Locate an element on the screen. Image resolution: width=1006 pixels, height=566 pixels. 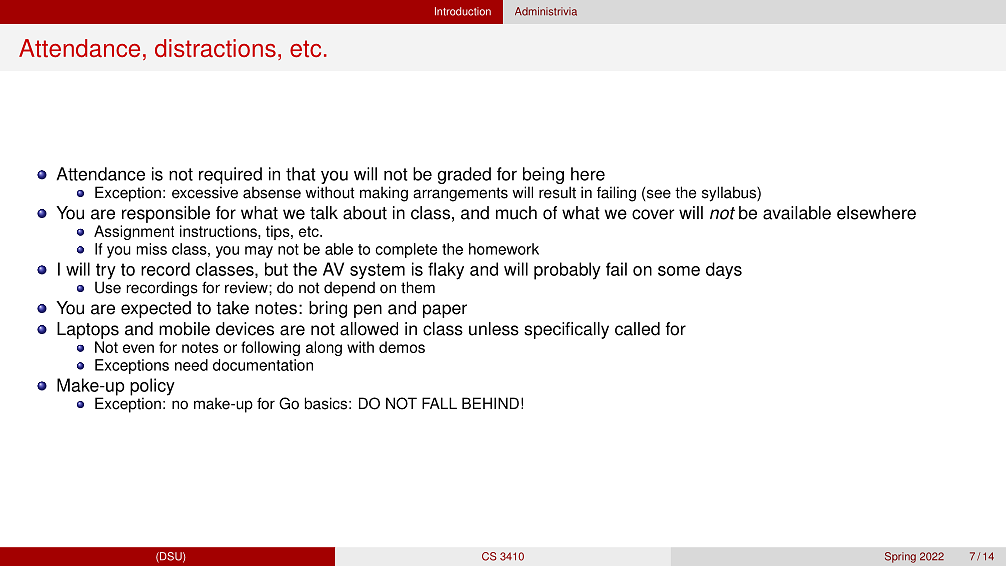
Spring is located at coordinates (900, 557).
